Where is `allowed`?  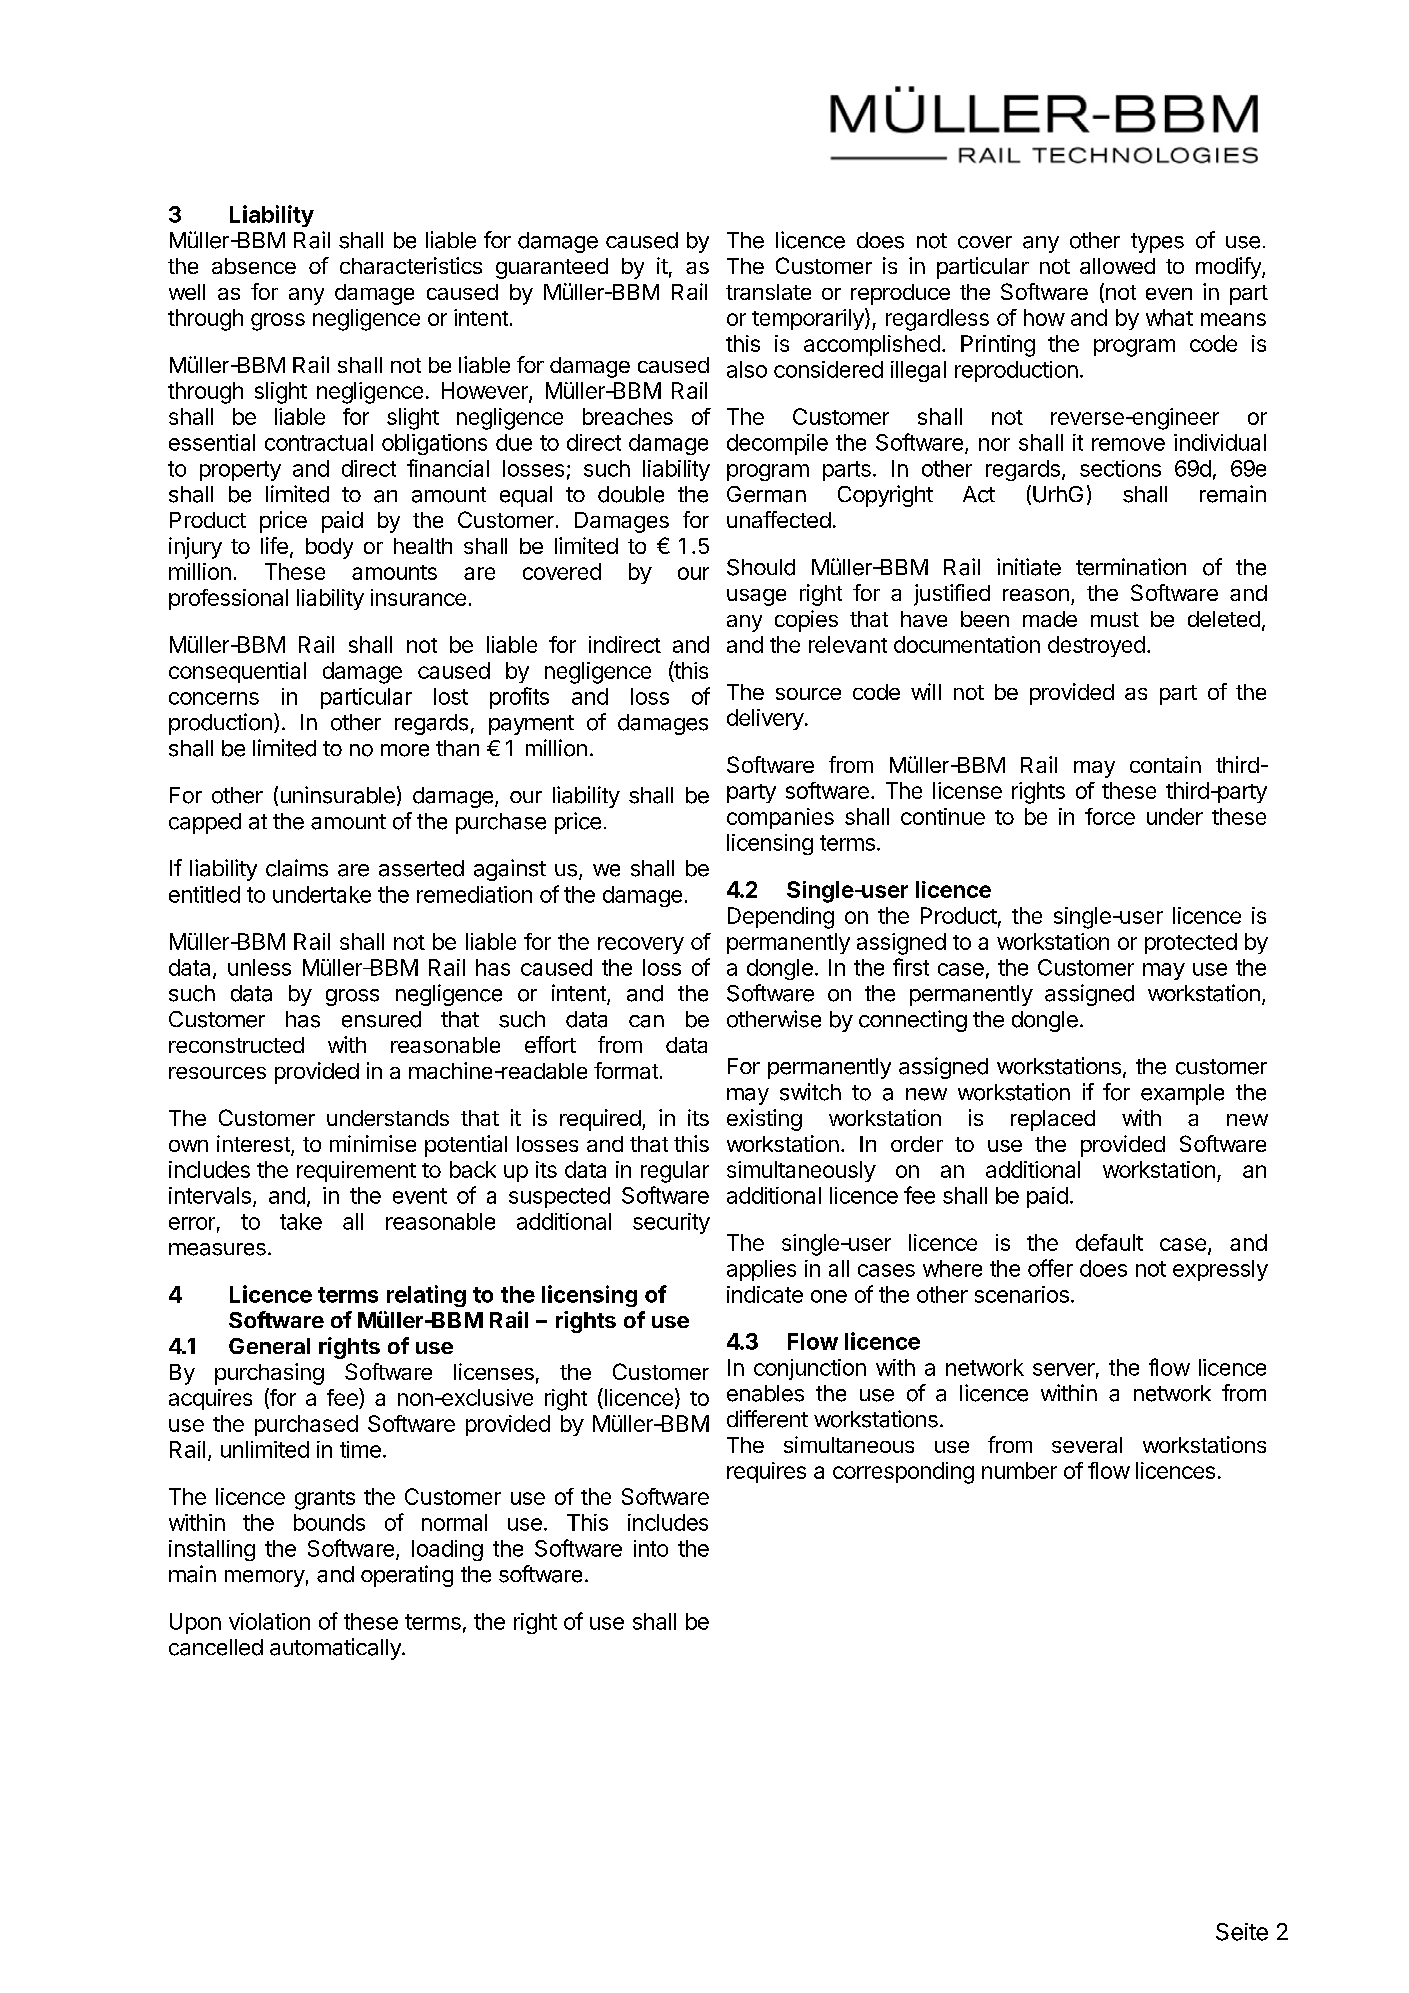 allowed is located at coordinates (1117, 266).
